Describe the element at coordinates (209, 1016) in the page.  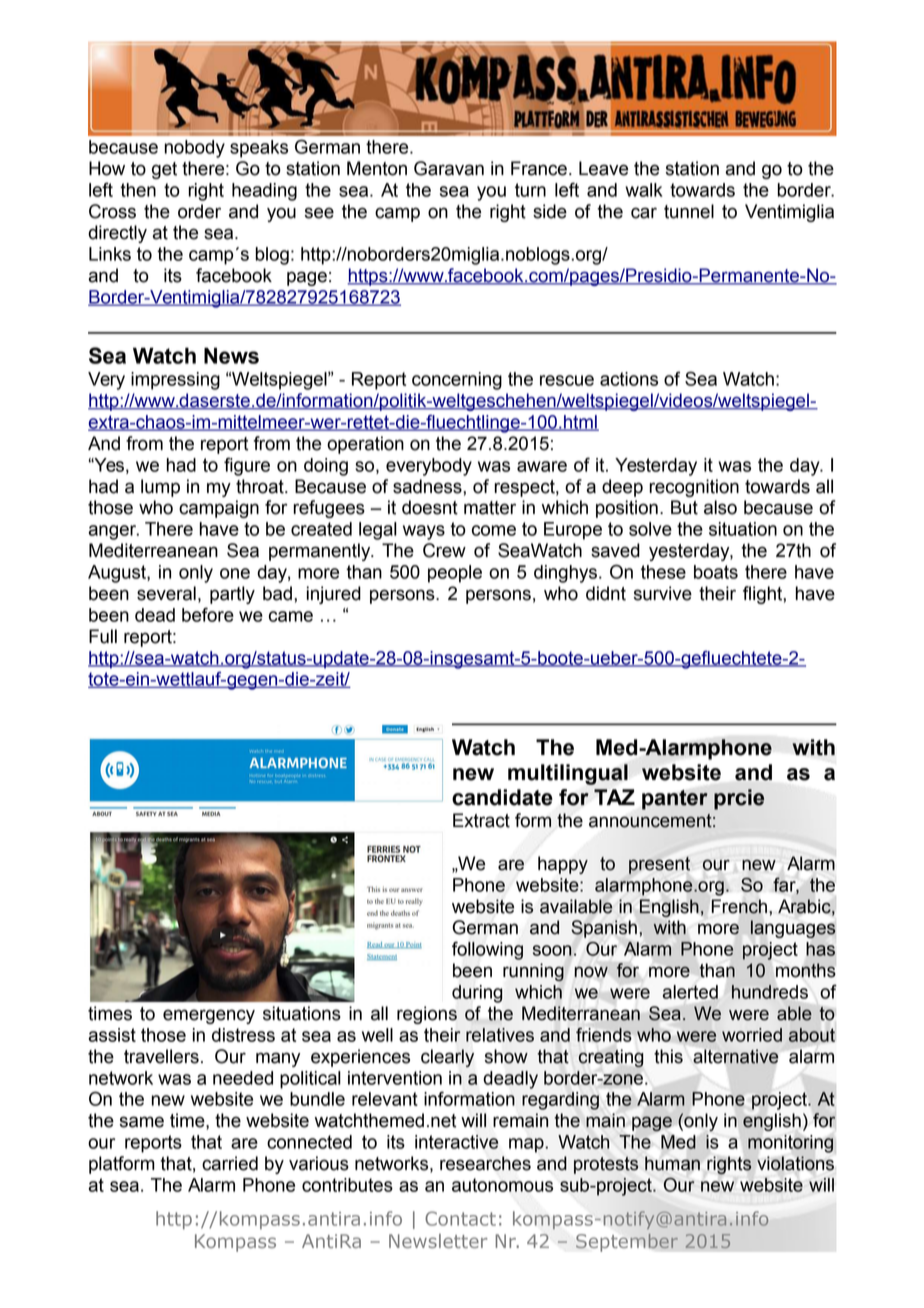
I see `emergency` at that location.
